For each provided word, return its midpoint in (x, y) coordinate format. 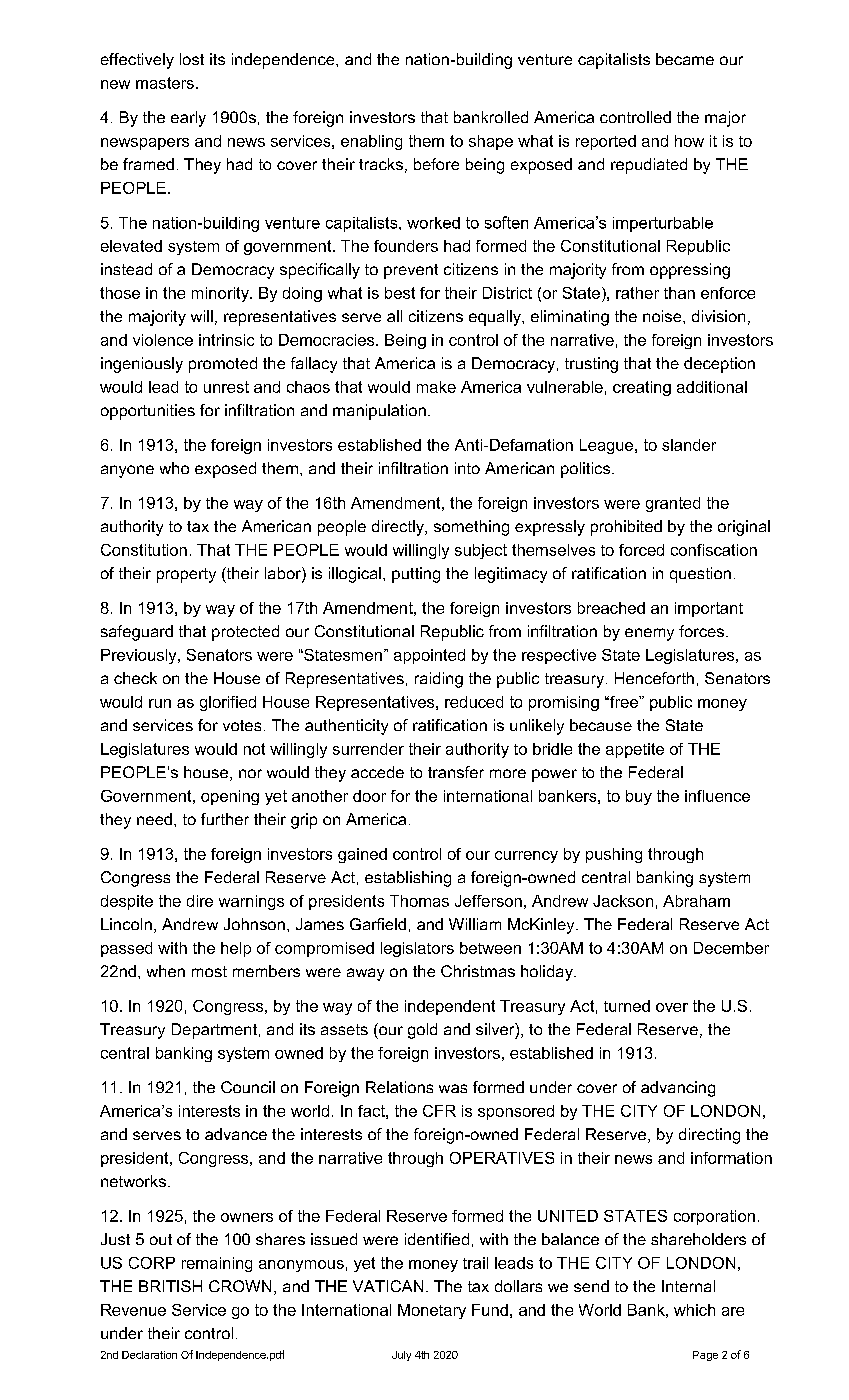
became (685, 59)
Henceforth (654, 678)
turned (627, 1006)
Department (216, 1031)
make (436, 387)
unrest (226, 387)
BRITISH (170, 1286)
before (436, 164)
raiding (439, 680)
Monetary (432, 1311)
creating (642, 388)
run (160, 703)
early (188, 119)
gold (422, 1031)
